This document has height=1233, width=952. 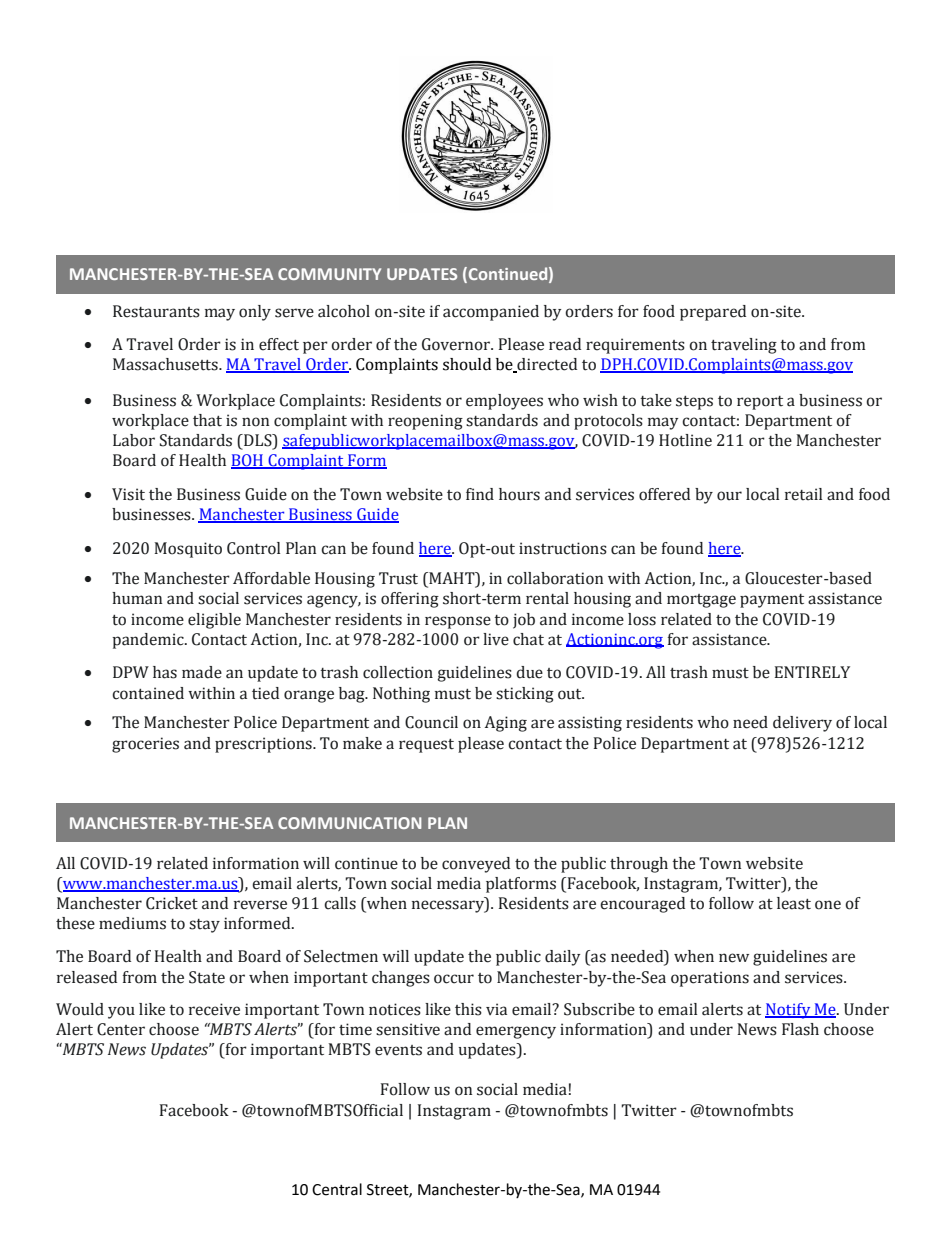 I want to click on operations, so click(x=710, y=979).
